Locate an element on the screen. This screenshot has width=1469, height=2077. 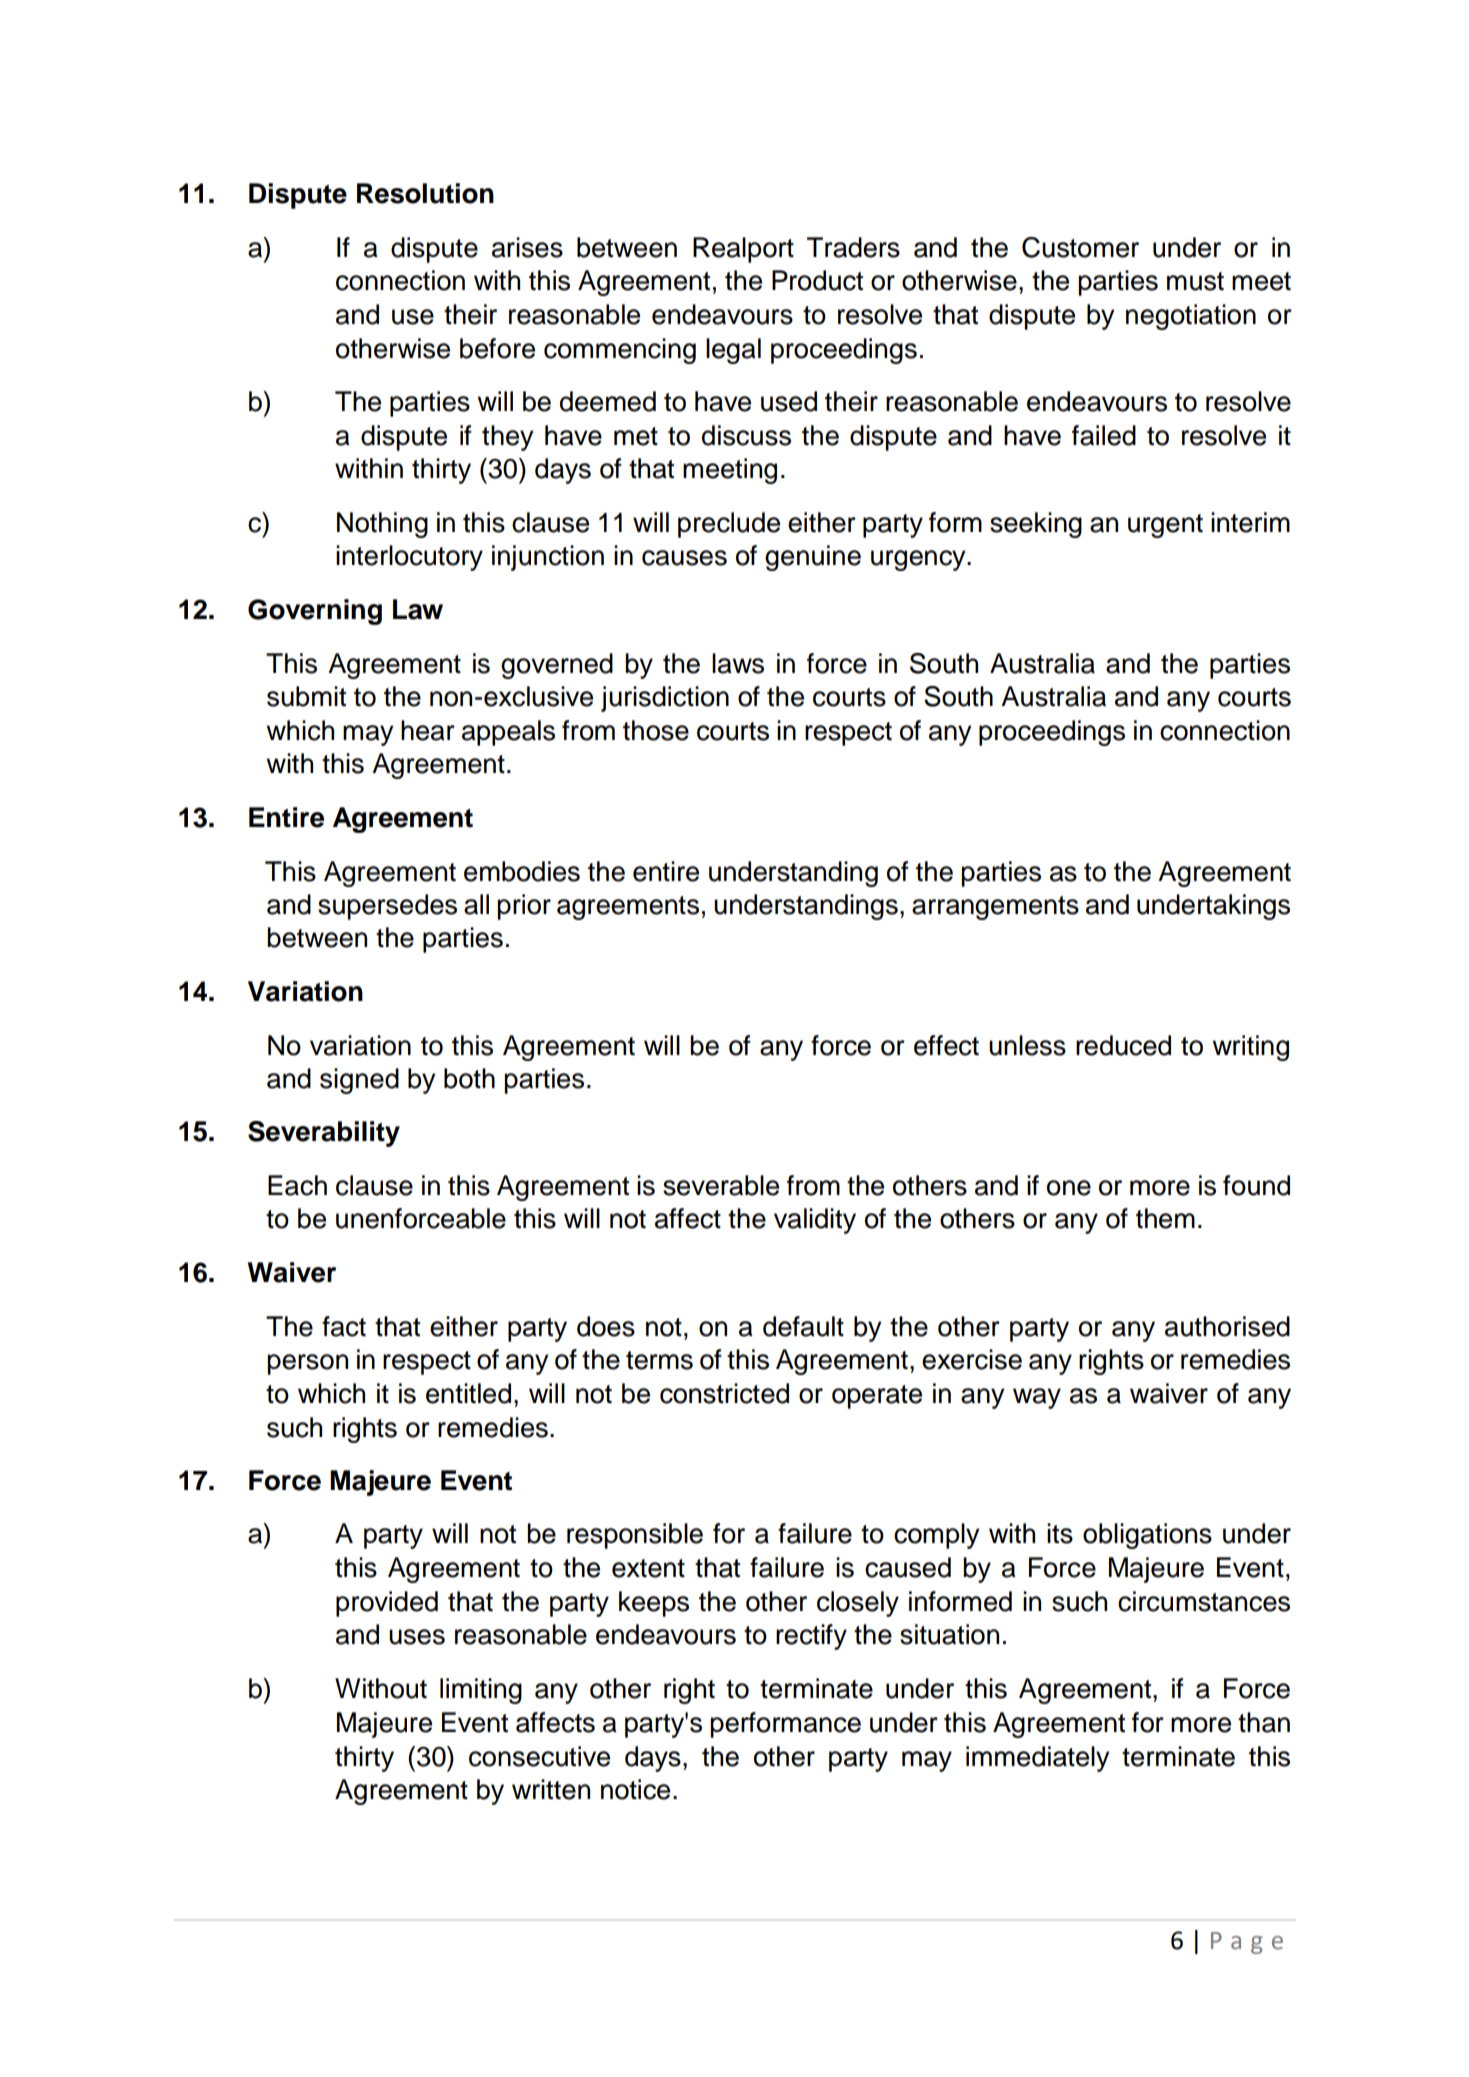
Customer is located at coordinates (1080, 247).
